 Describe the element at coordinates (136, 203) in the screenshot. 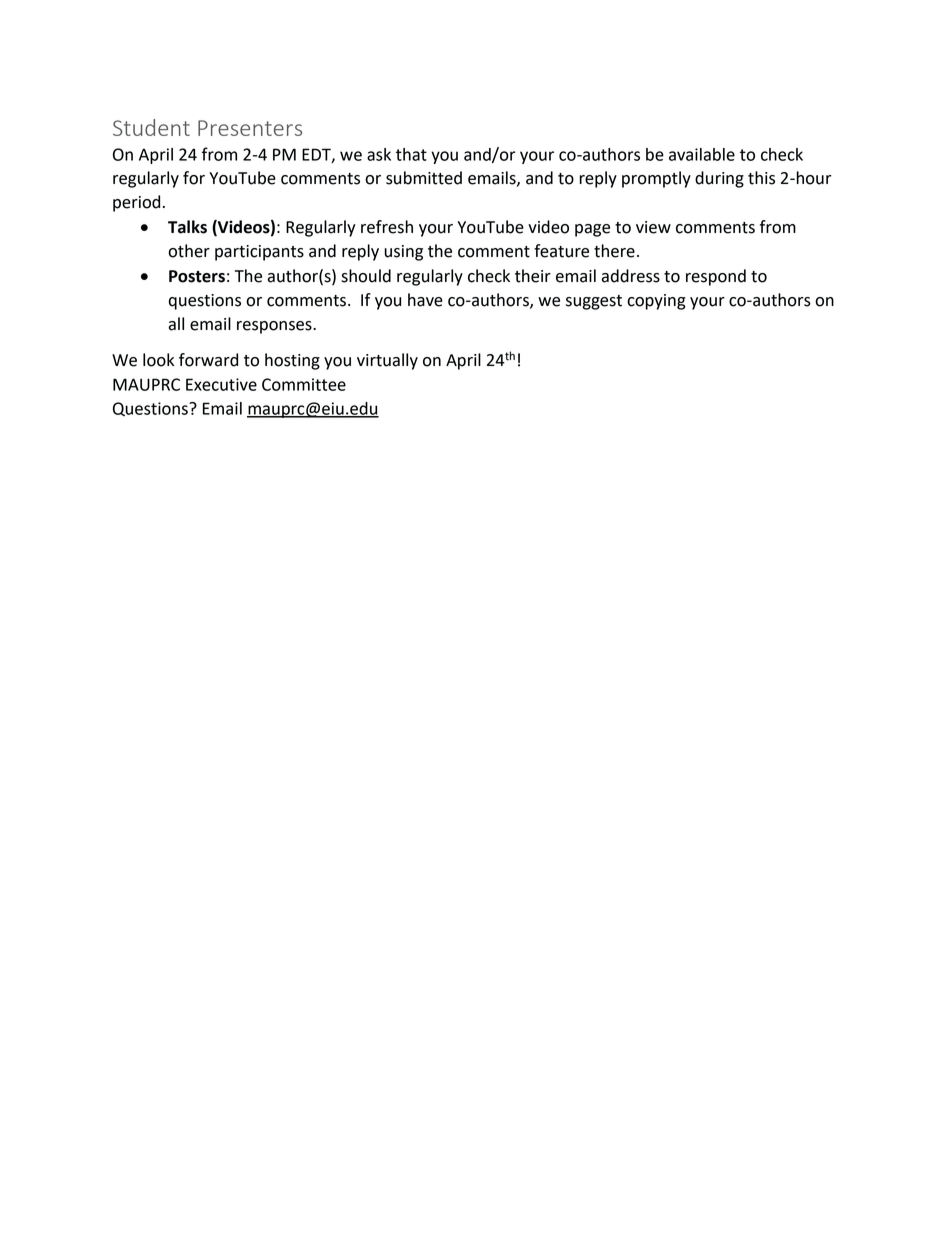

I see `period` at that location.
